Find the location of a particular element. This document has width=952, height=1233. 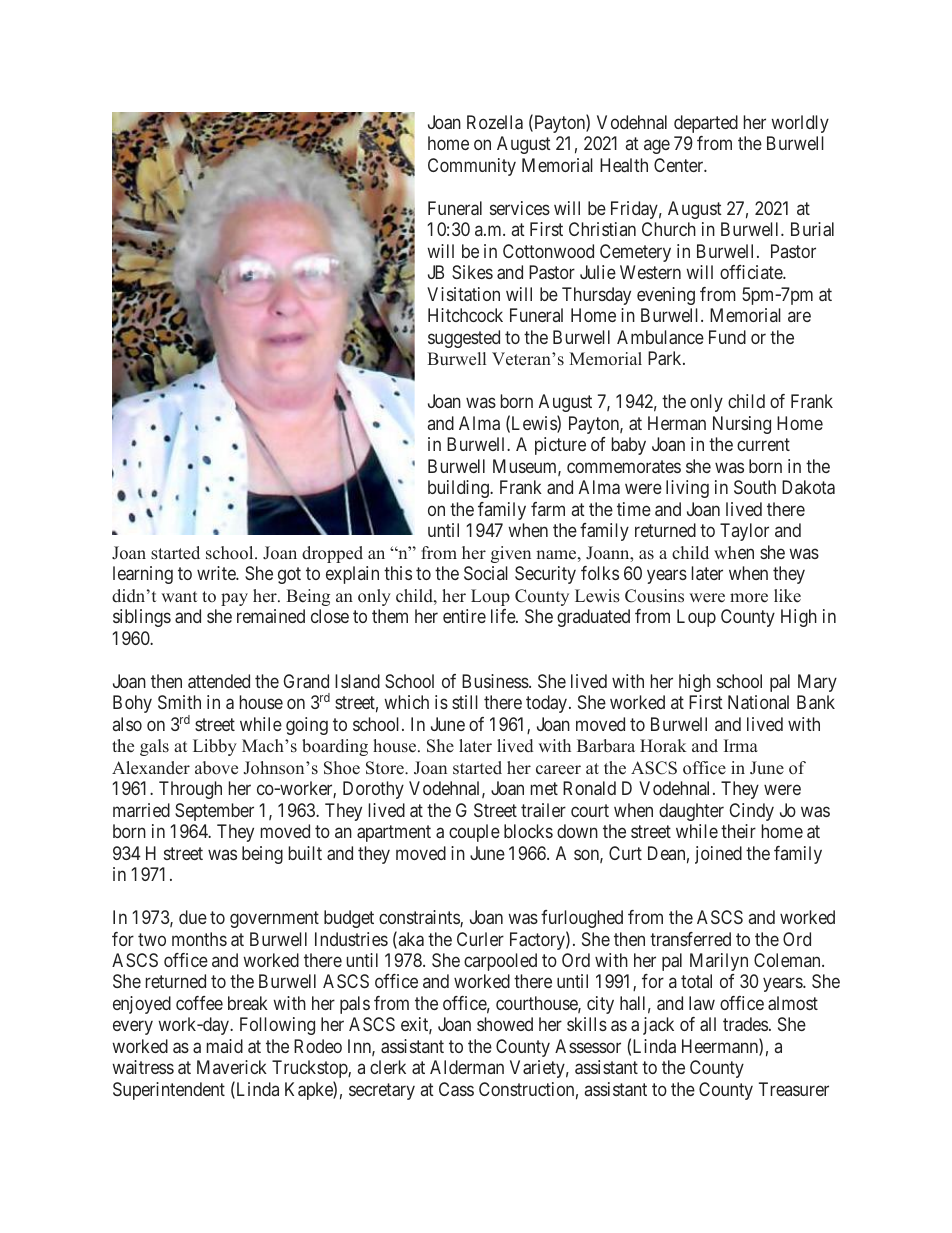

Community is located at coordinates (472, 167).
